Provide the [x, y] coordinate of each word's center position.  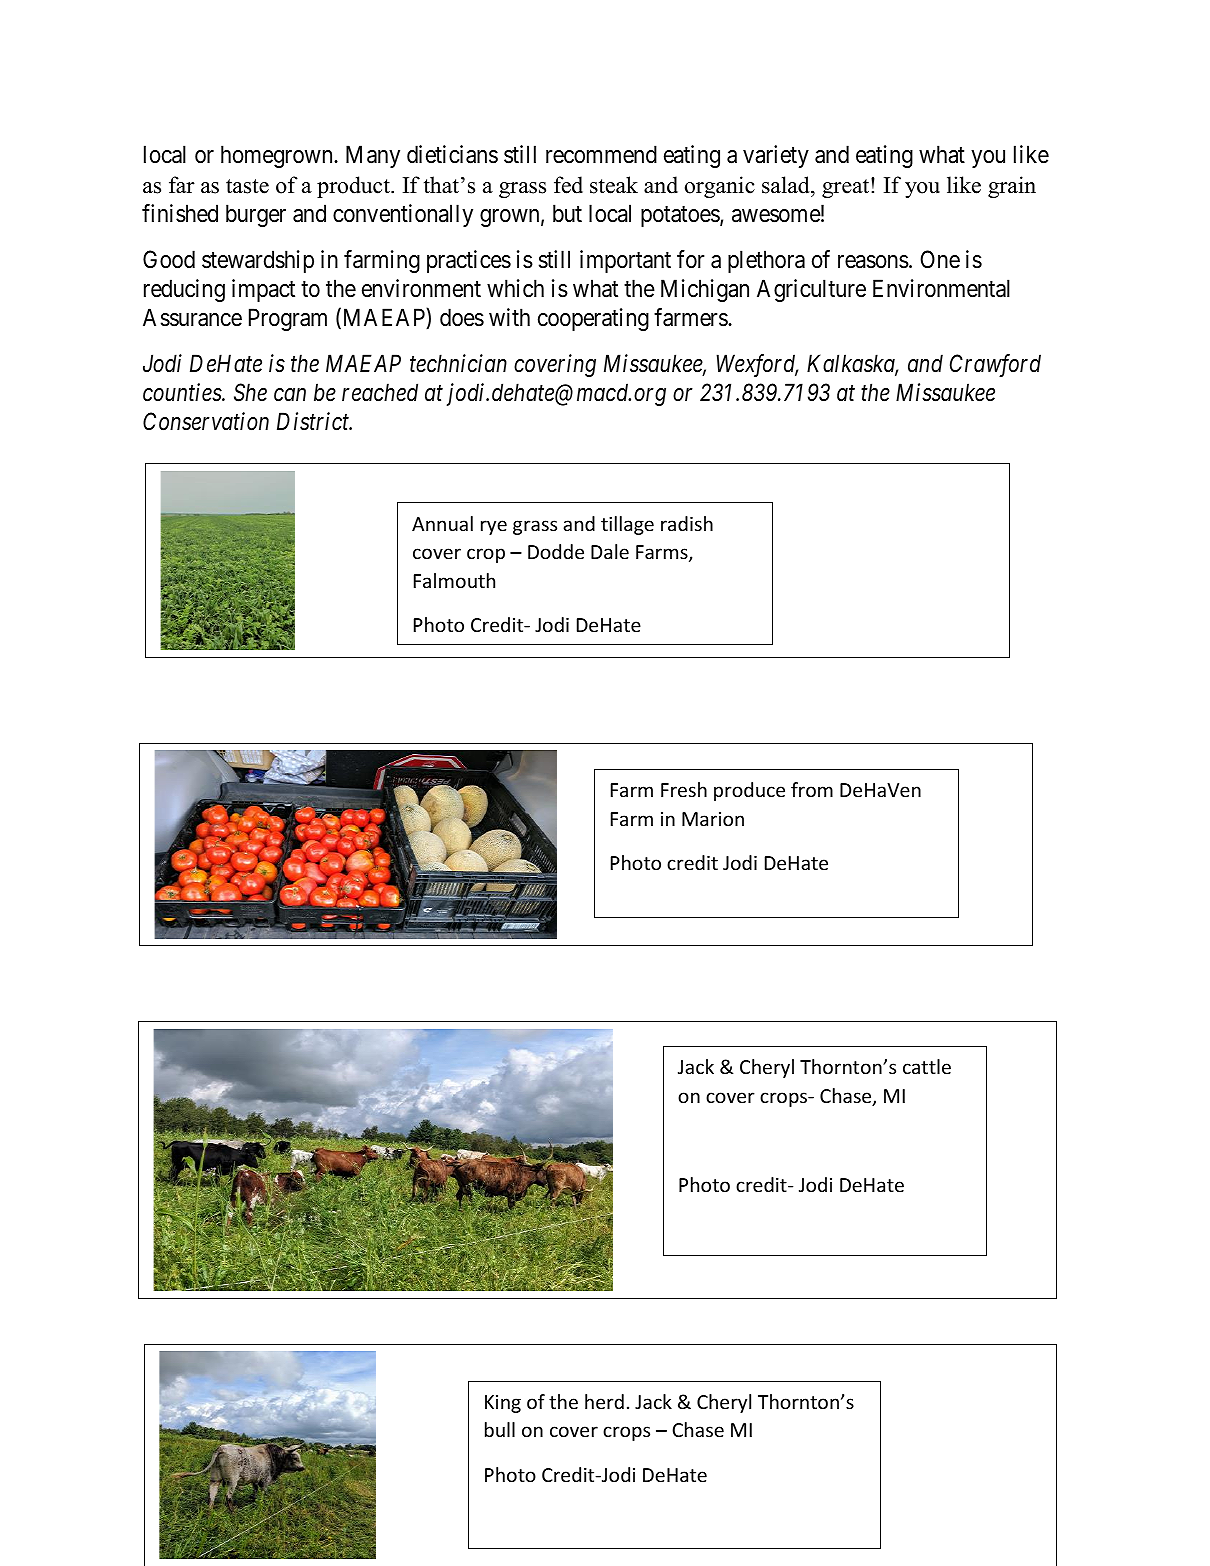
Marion [713, 819]
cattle [927, 1066]
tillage [627, 525]
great [847, 188]
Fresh [684, 789]
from [812, 789]
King [503, 1404]
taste [247, 186]
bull [500, 1429]
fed [568, 185]
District [314, 422]
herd [604, 1401]
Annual [442, 523]
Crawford [995, 365]
